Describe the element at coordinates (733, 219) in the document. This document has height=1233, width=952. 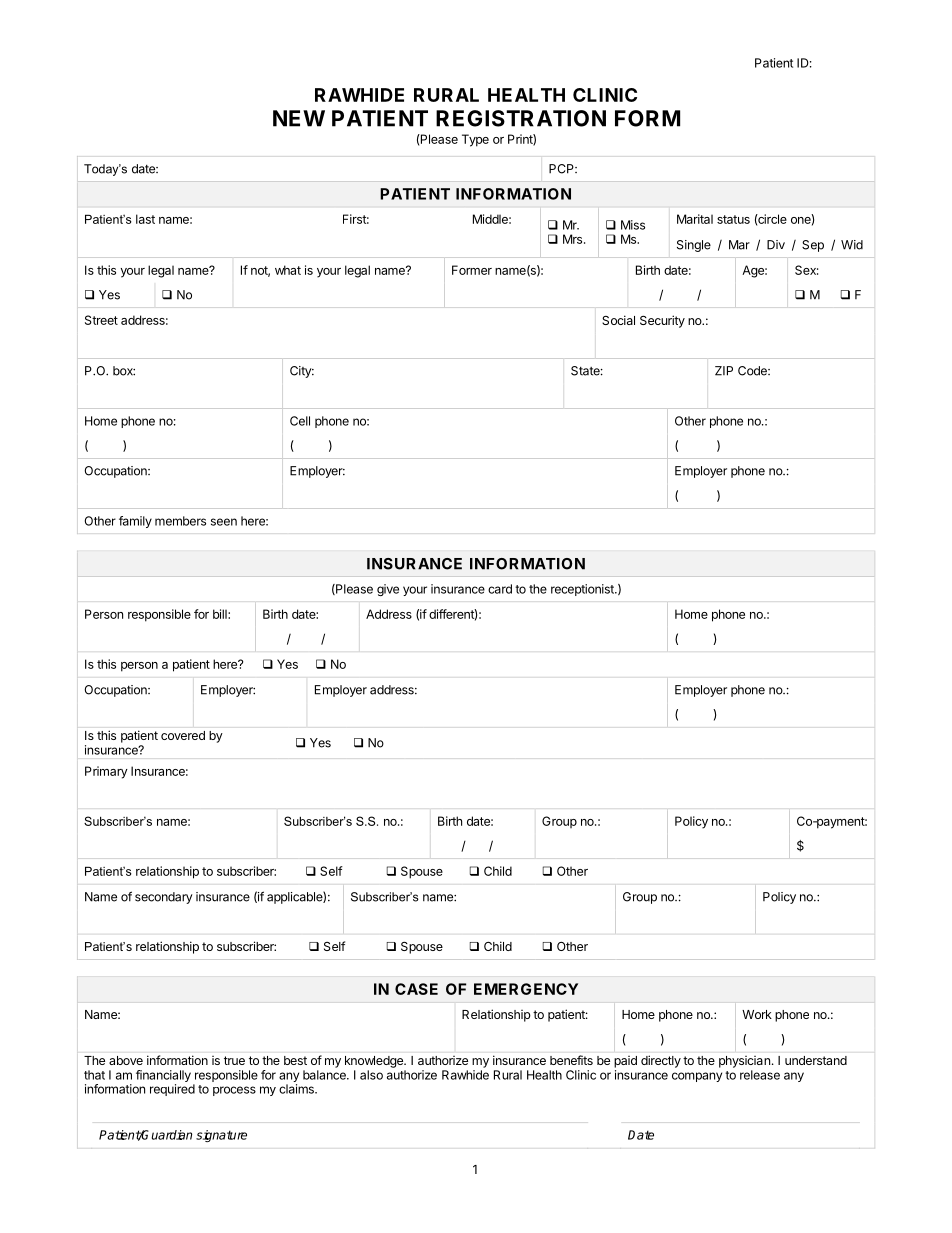
I see `status` at that location.
